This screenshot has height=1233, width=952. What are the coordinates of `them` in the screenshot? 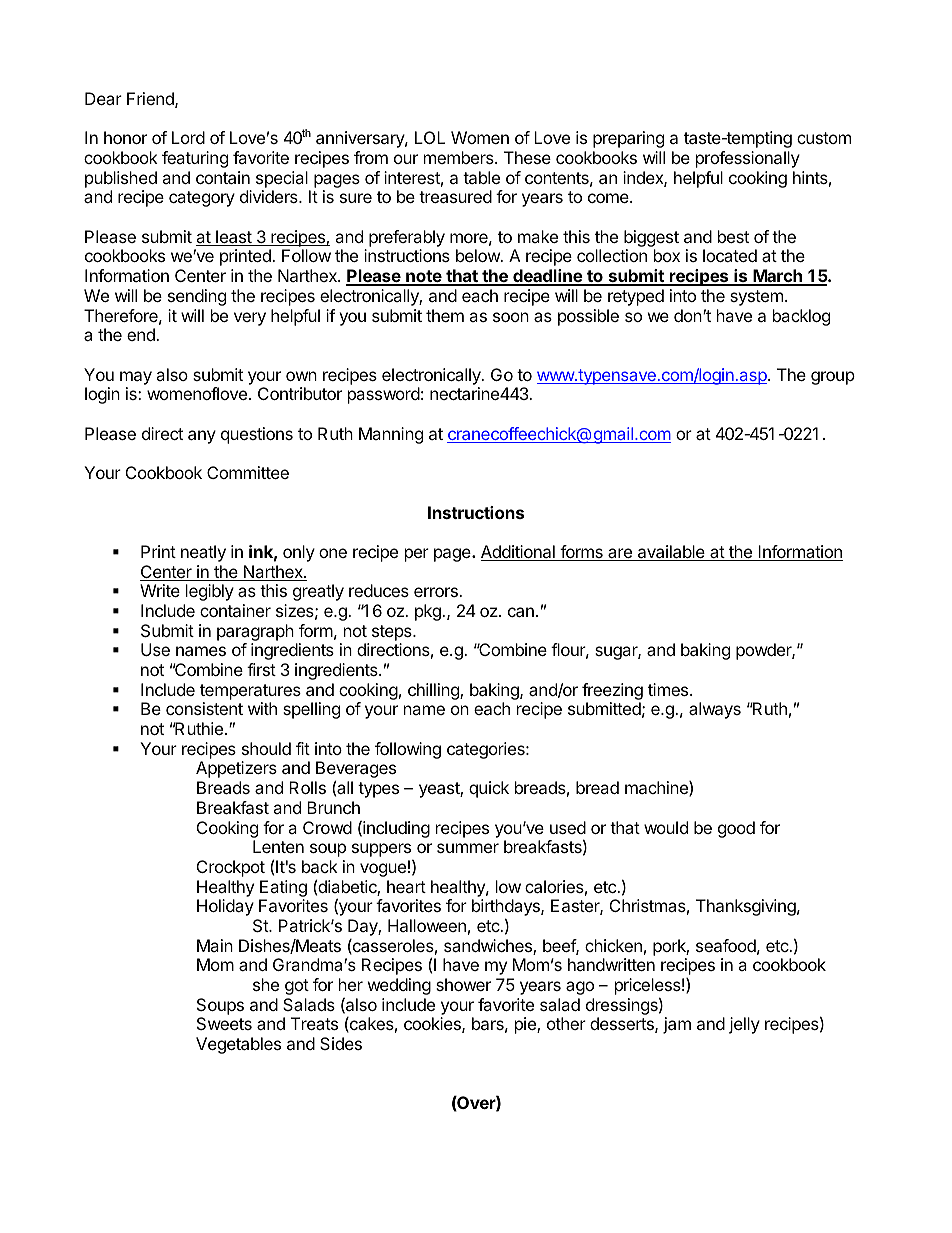 It's located at (445, 315).
